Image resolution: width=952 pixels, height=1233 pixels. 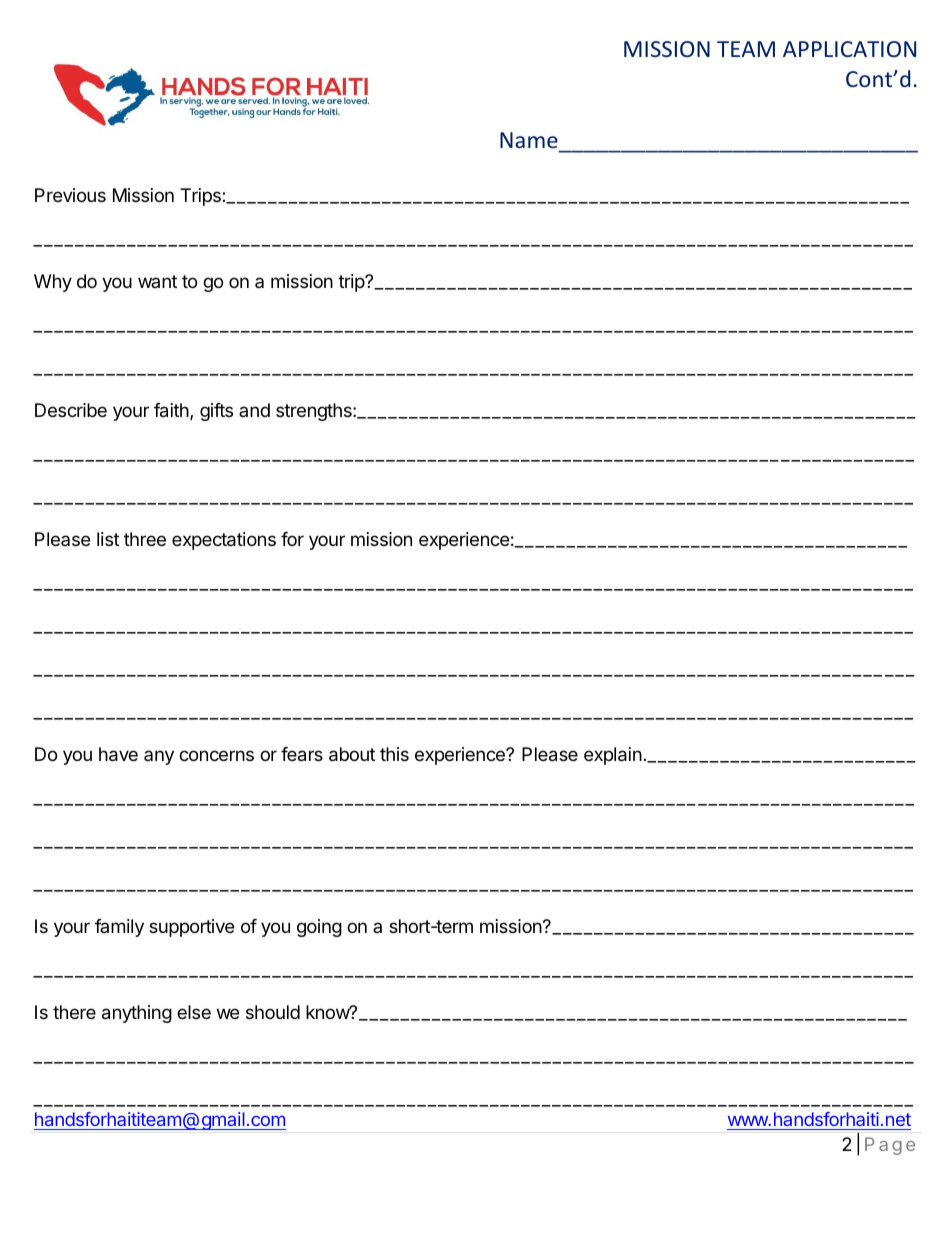 I want to click on Previous, so click(x=70, y=195).
